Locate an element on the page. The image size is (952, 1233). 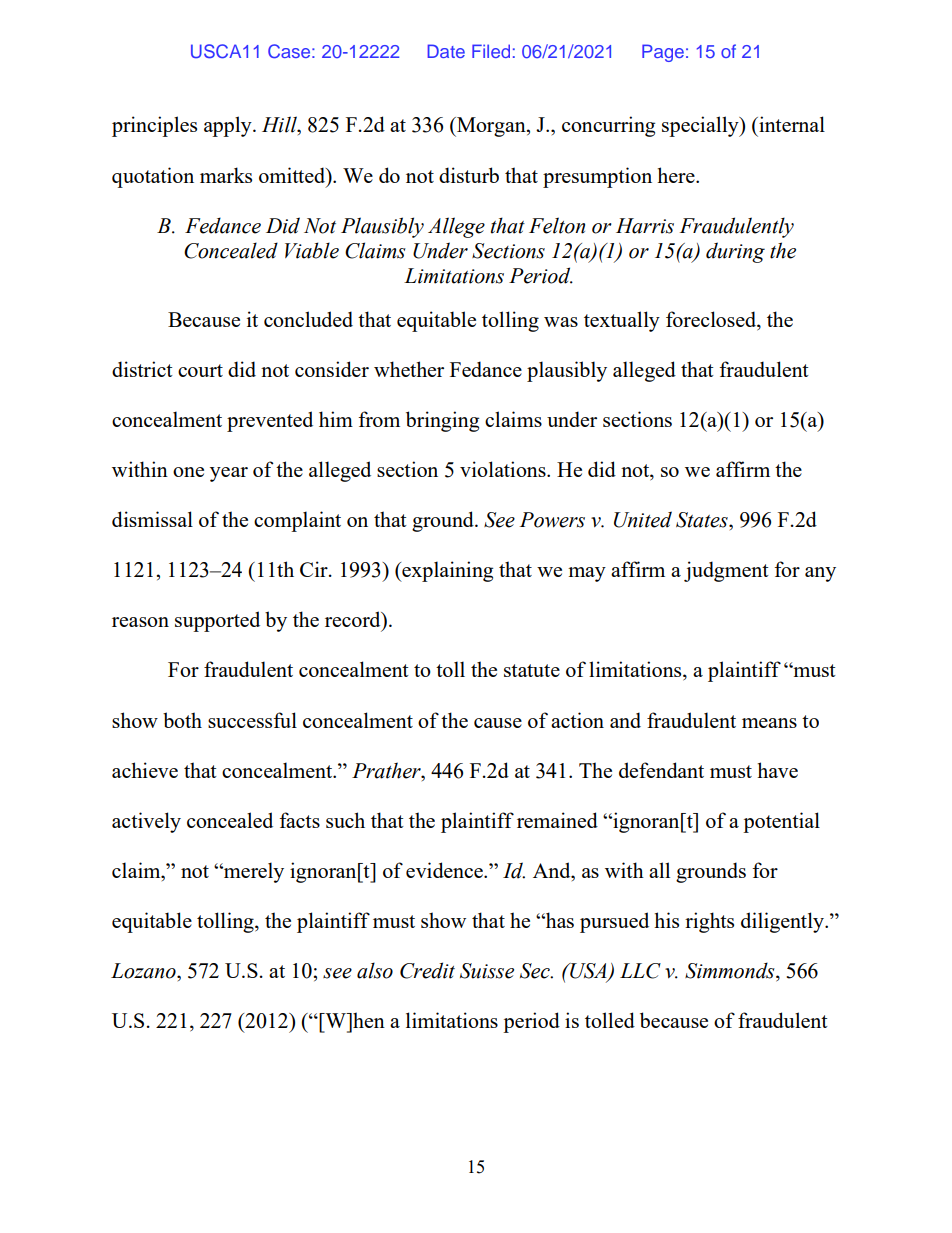
Lozano is located at coordinates (144, 971).
